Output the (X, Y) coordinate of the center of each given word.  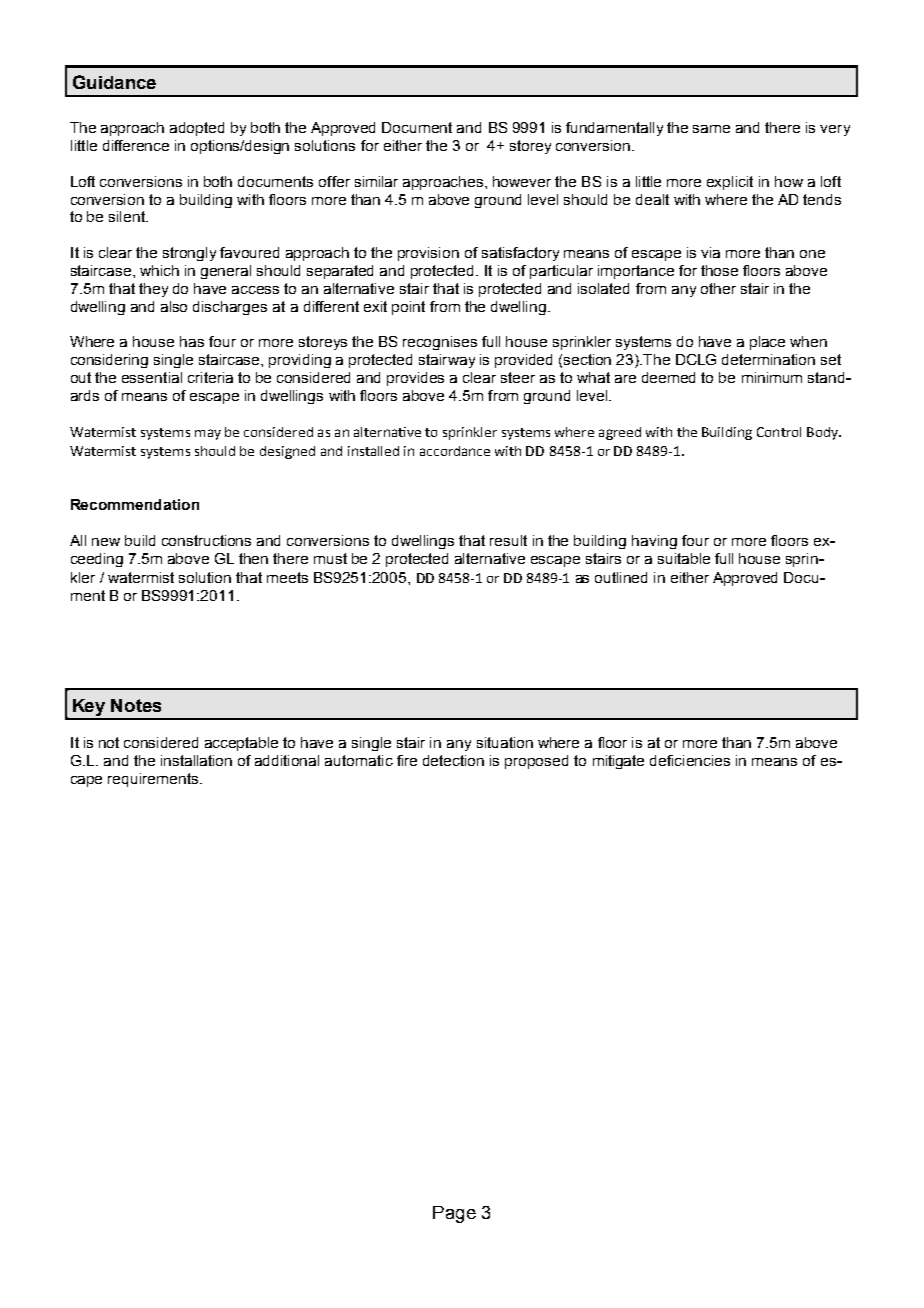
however (522, 181)
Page (454, 1214)
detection (453, 760)
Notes (136, 705)
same (711, 129)
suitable (684, 558)
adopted (197, 129)
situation (505, 742)
